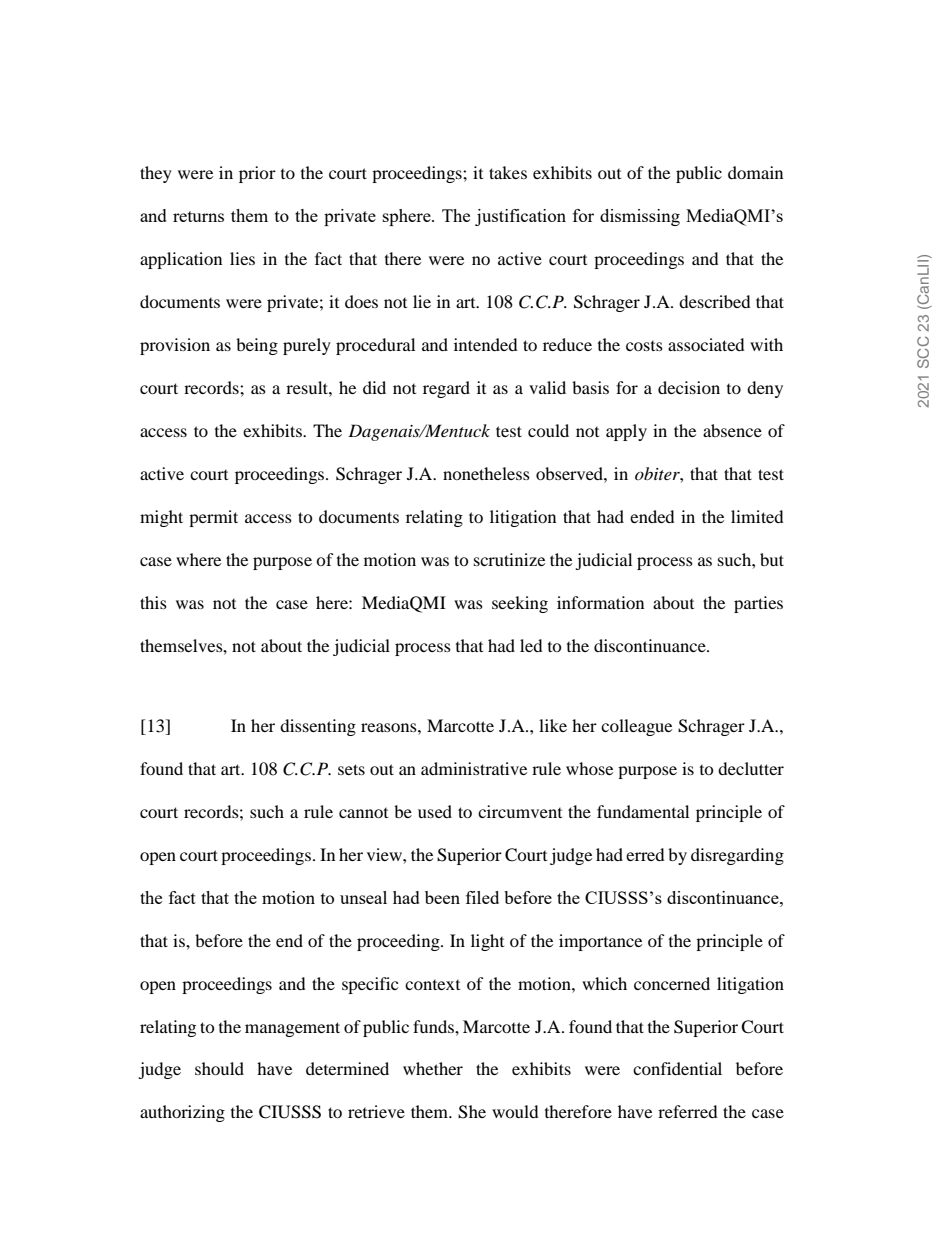  Describe the element at coordinates (758, 604) in the screenshot. I see `parties` at that location.
